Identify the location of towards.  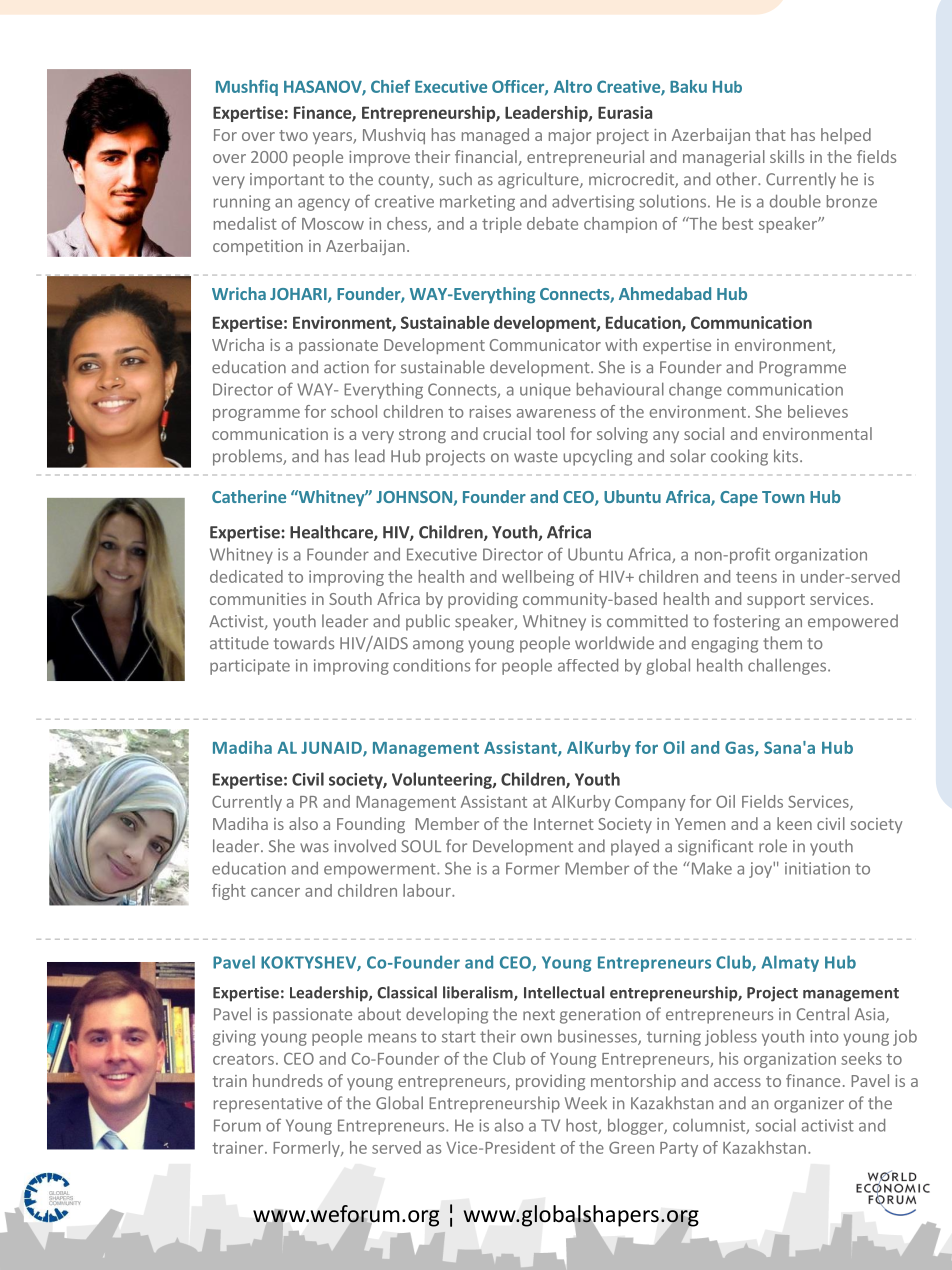
(304, 643).
